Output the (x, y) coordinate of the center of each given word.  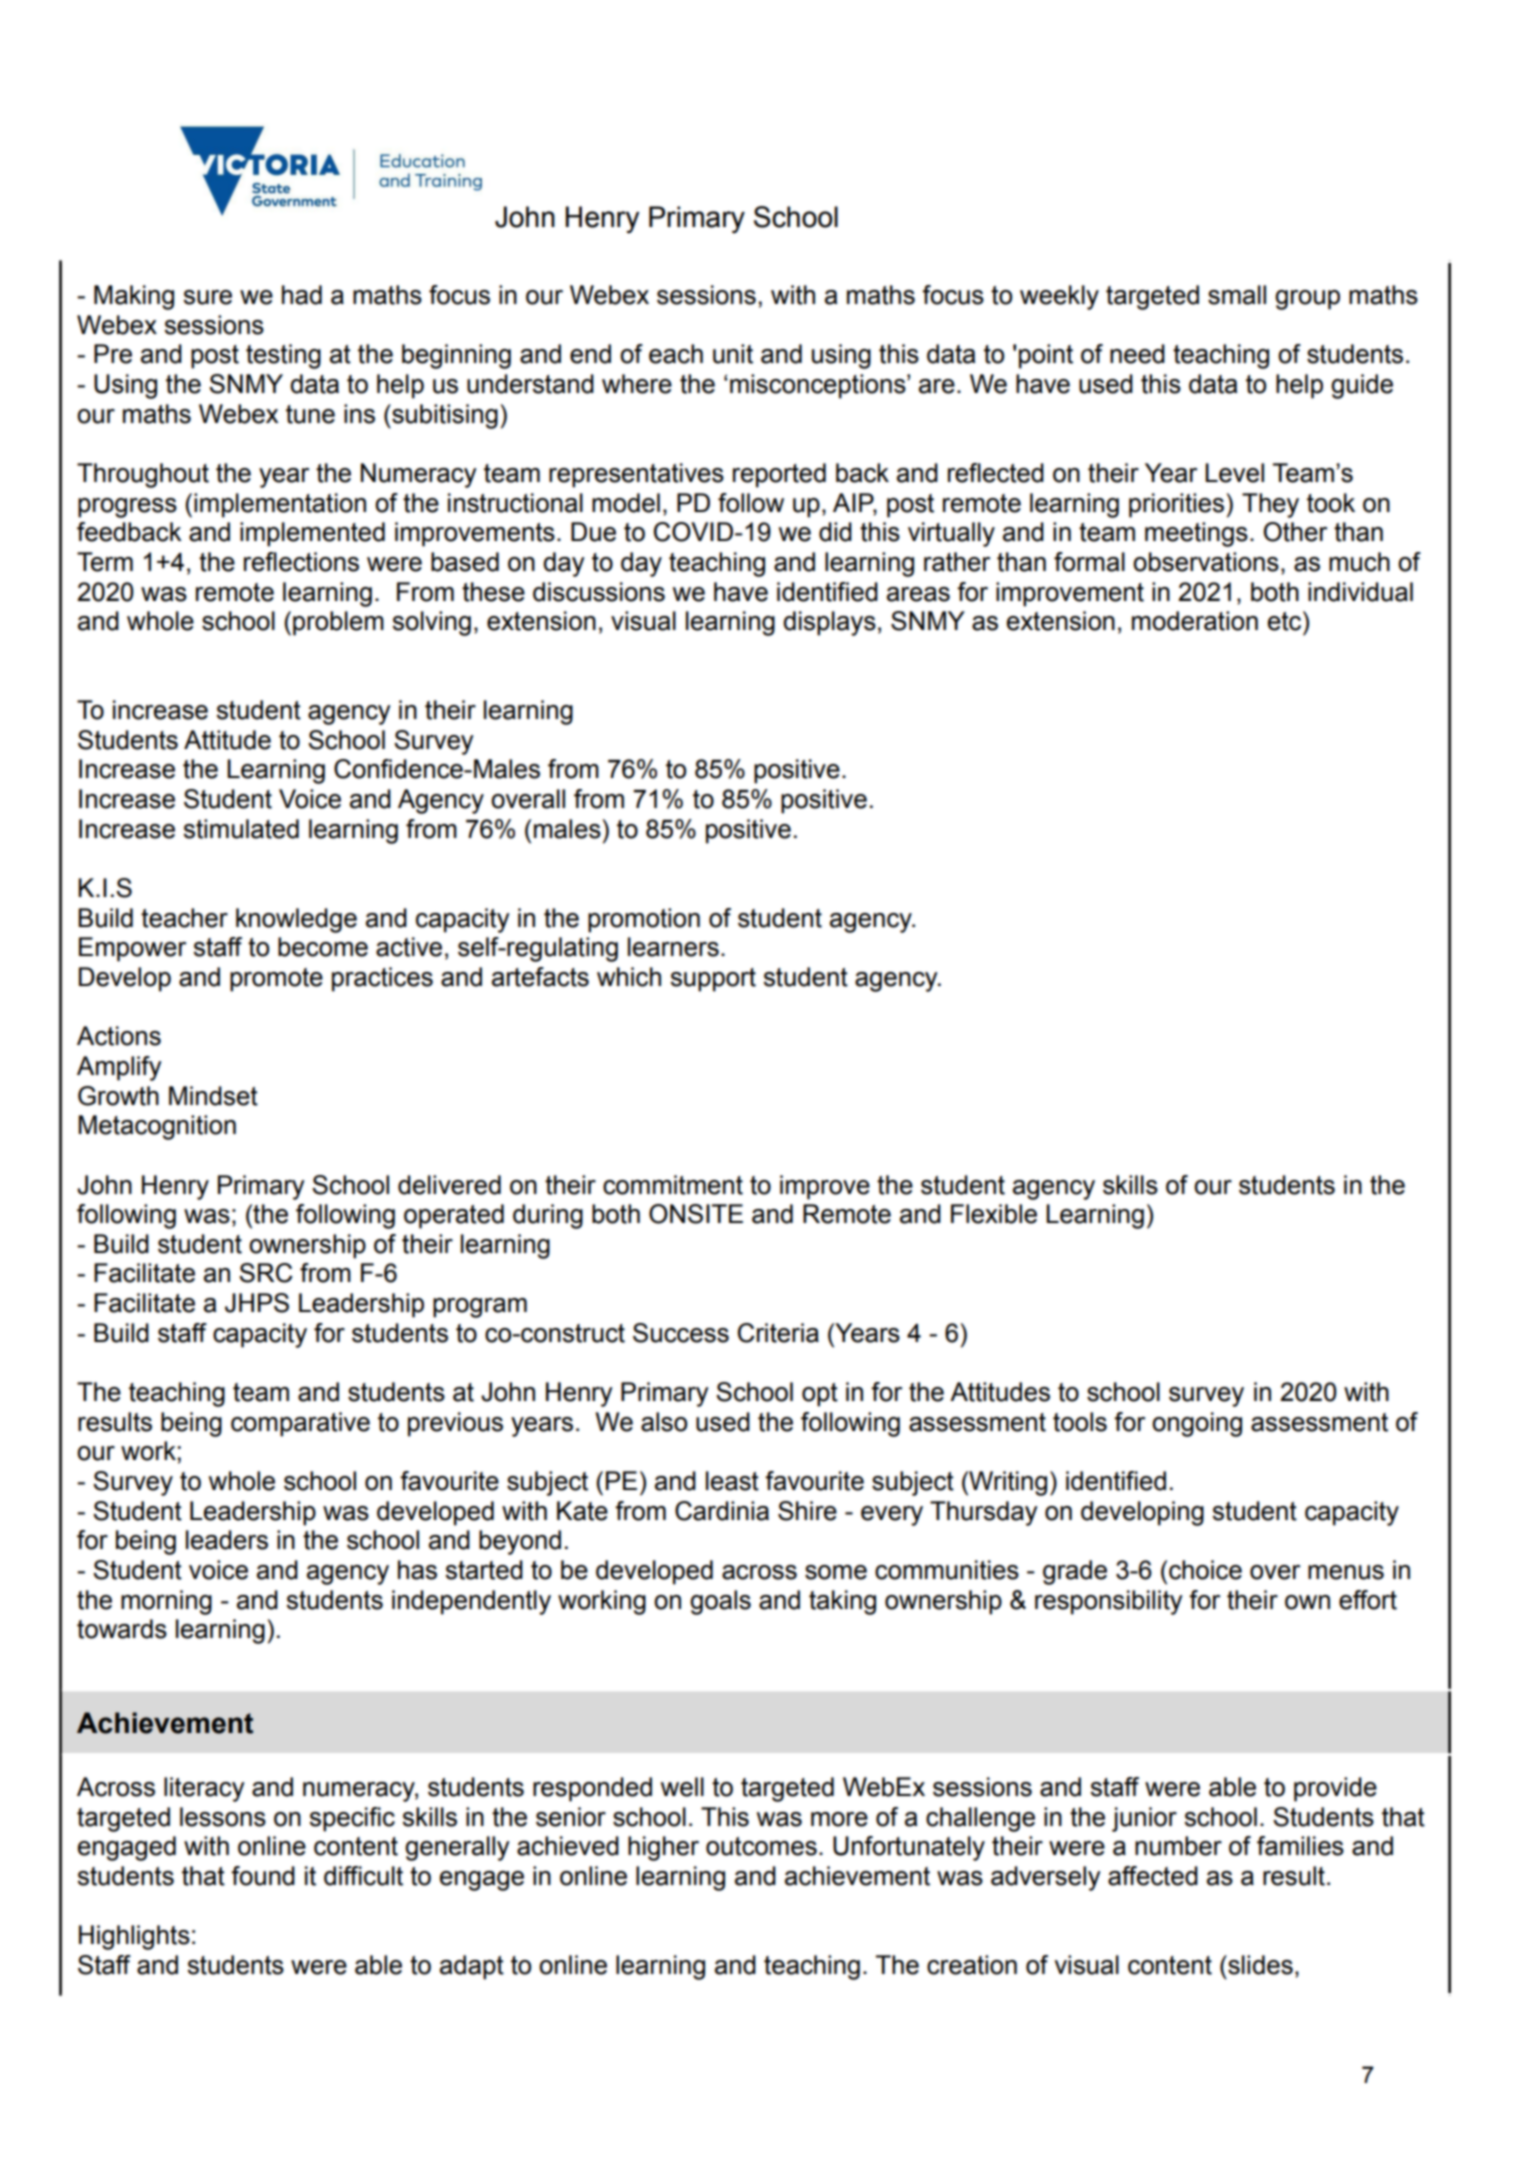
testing (283, 356)
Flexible (994, 1214)
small (1237, 295)
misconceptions (819, 386)
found (263, 1876)
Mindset (213, 1096)
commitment (673, 1185)
